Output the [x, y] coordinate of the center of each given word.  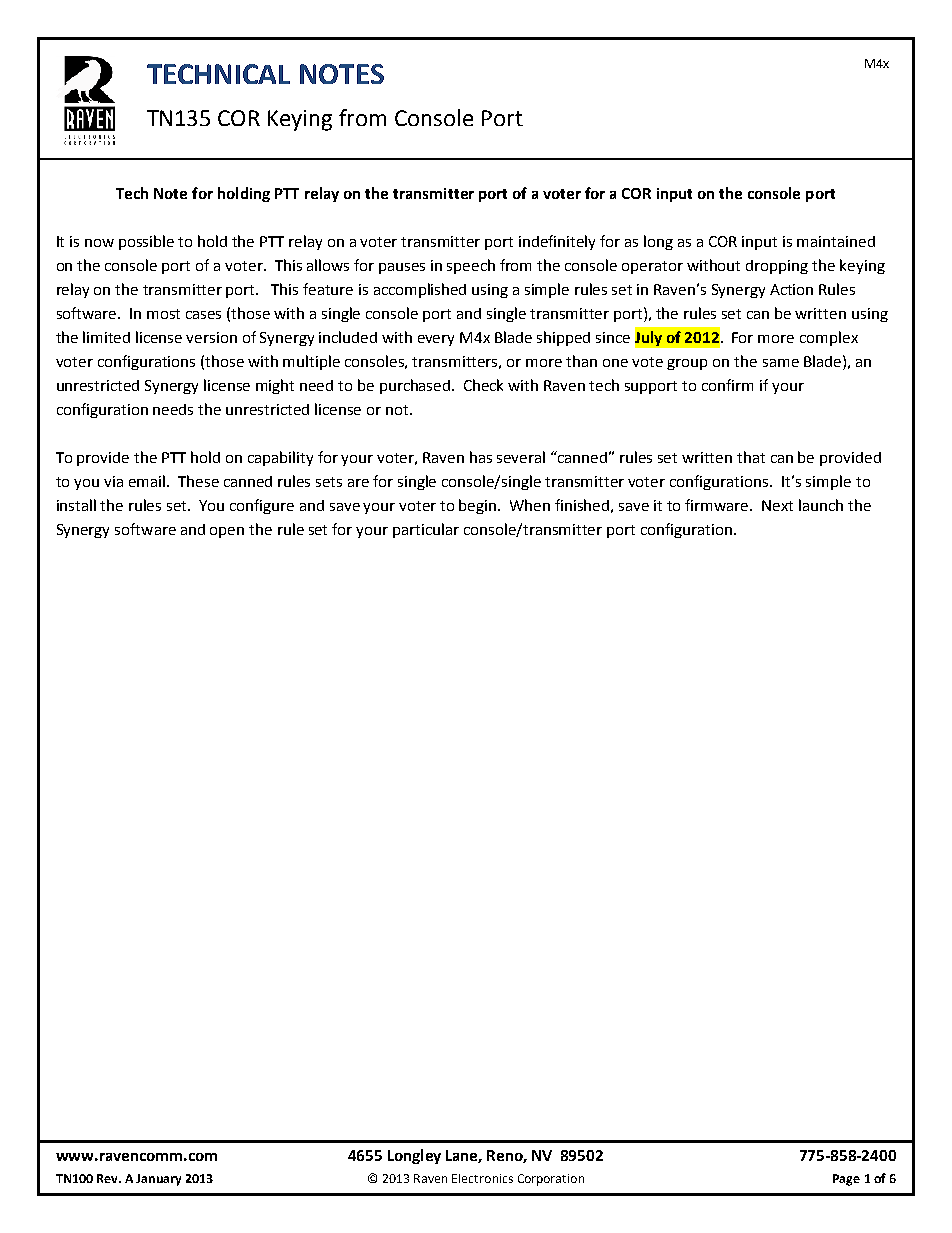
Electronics [482, 1178]
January [158, 1180]
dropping [777, 267]
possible [146, 242]
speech [471, 266]
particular [426, 530]
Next [777, 505]
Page [846, 1180]
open [227, 532]
